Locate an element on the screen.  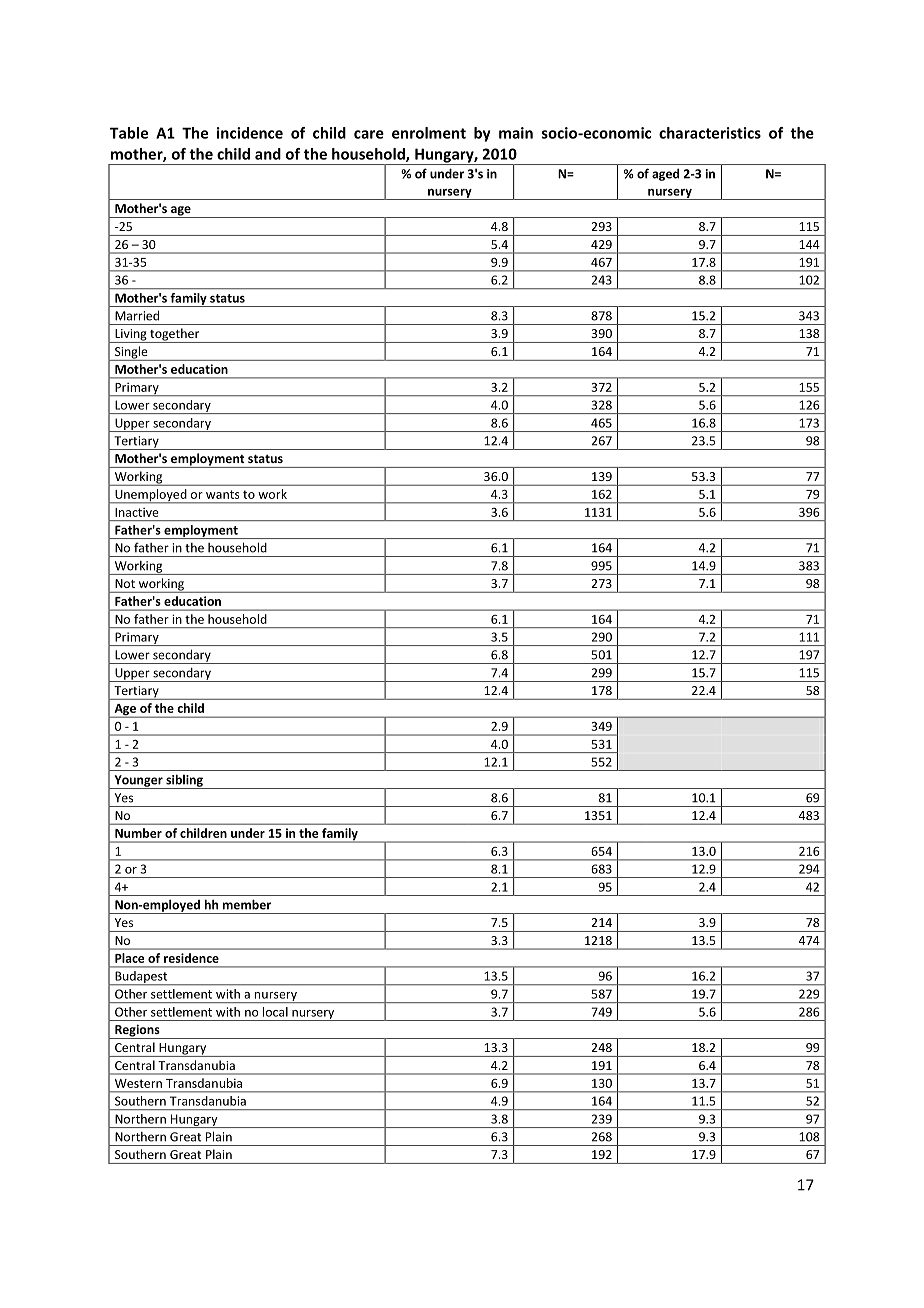
incidence is located at coordinates (250, 133).
